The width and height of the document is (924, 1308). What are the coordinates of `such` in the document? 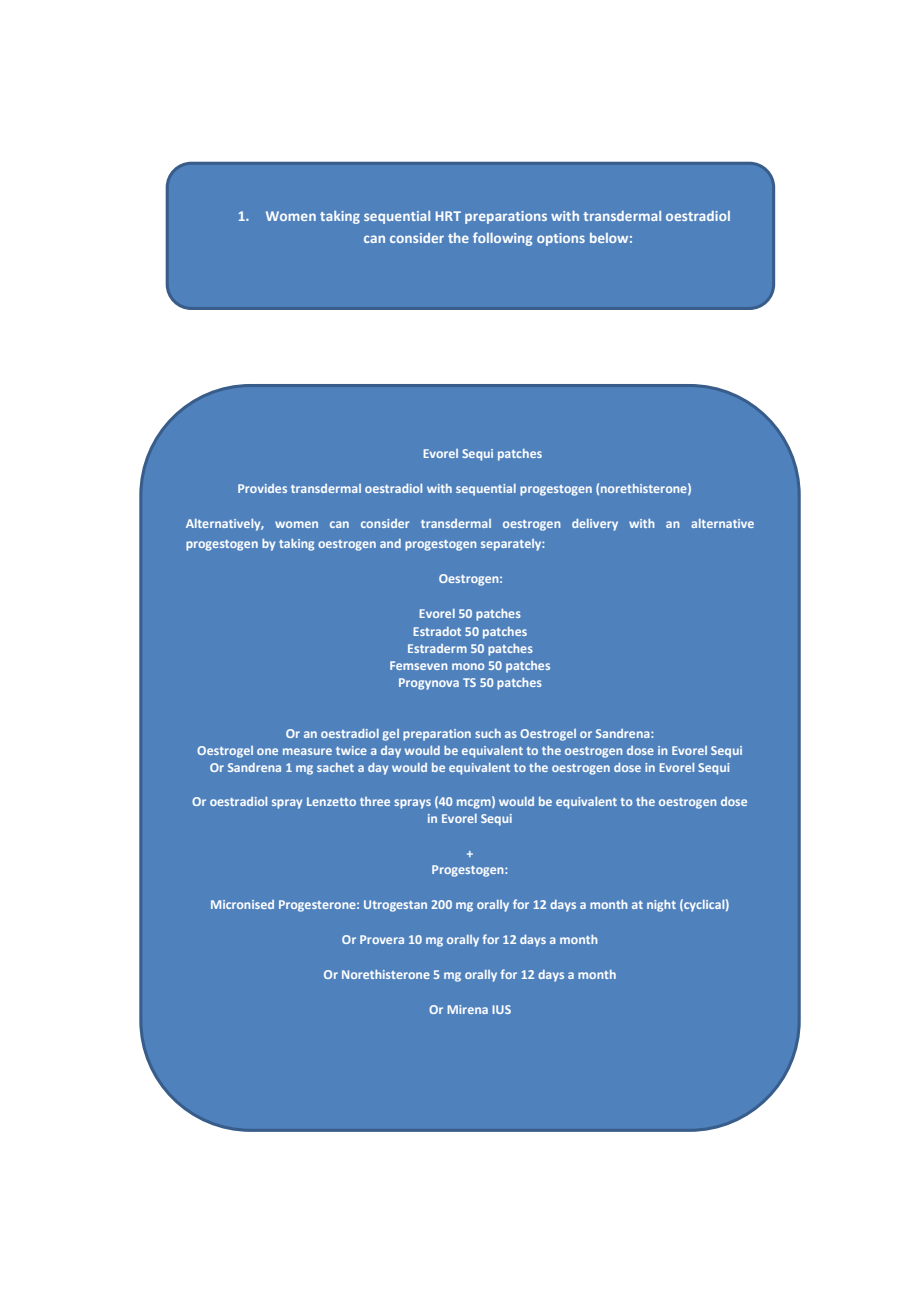 It's located at (488, 733).
